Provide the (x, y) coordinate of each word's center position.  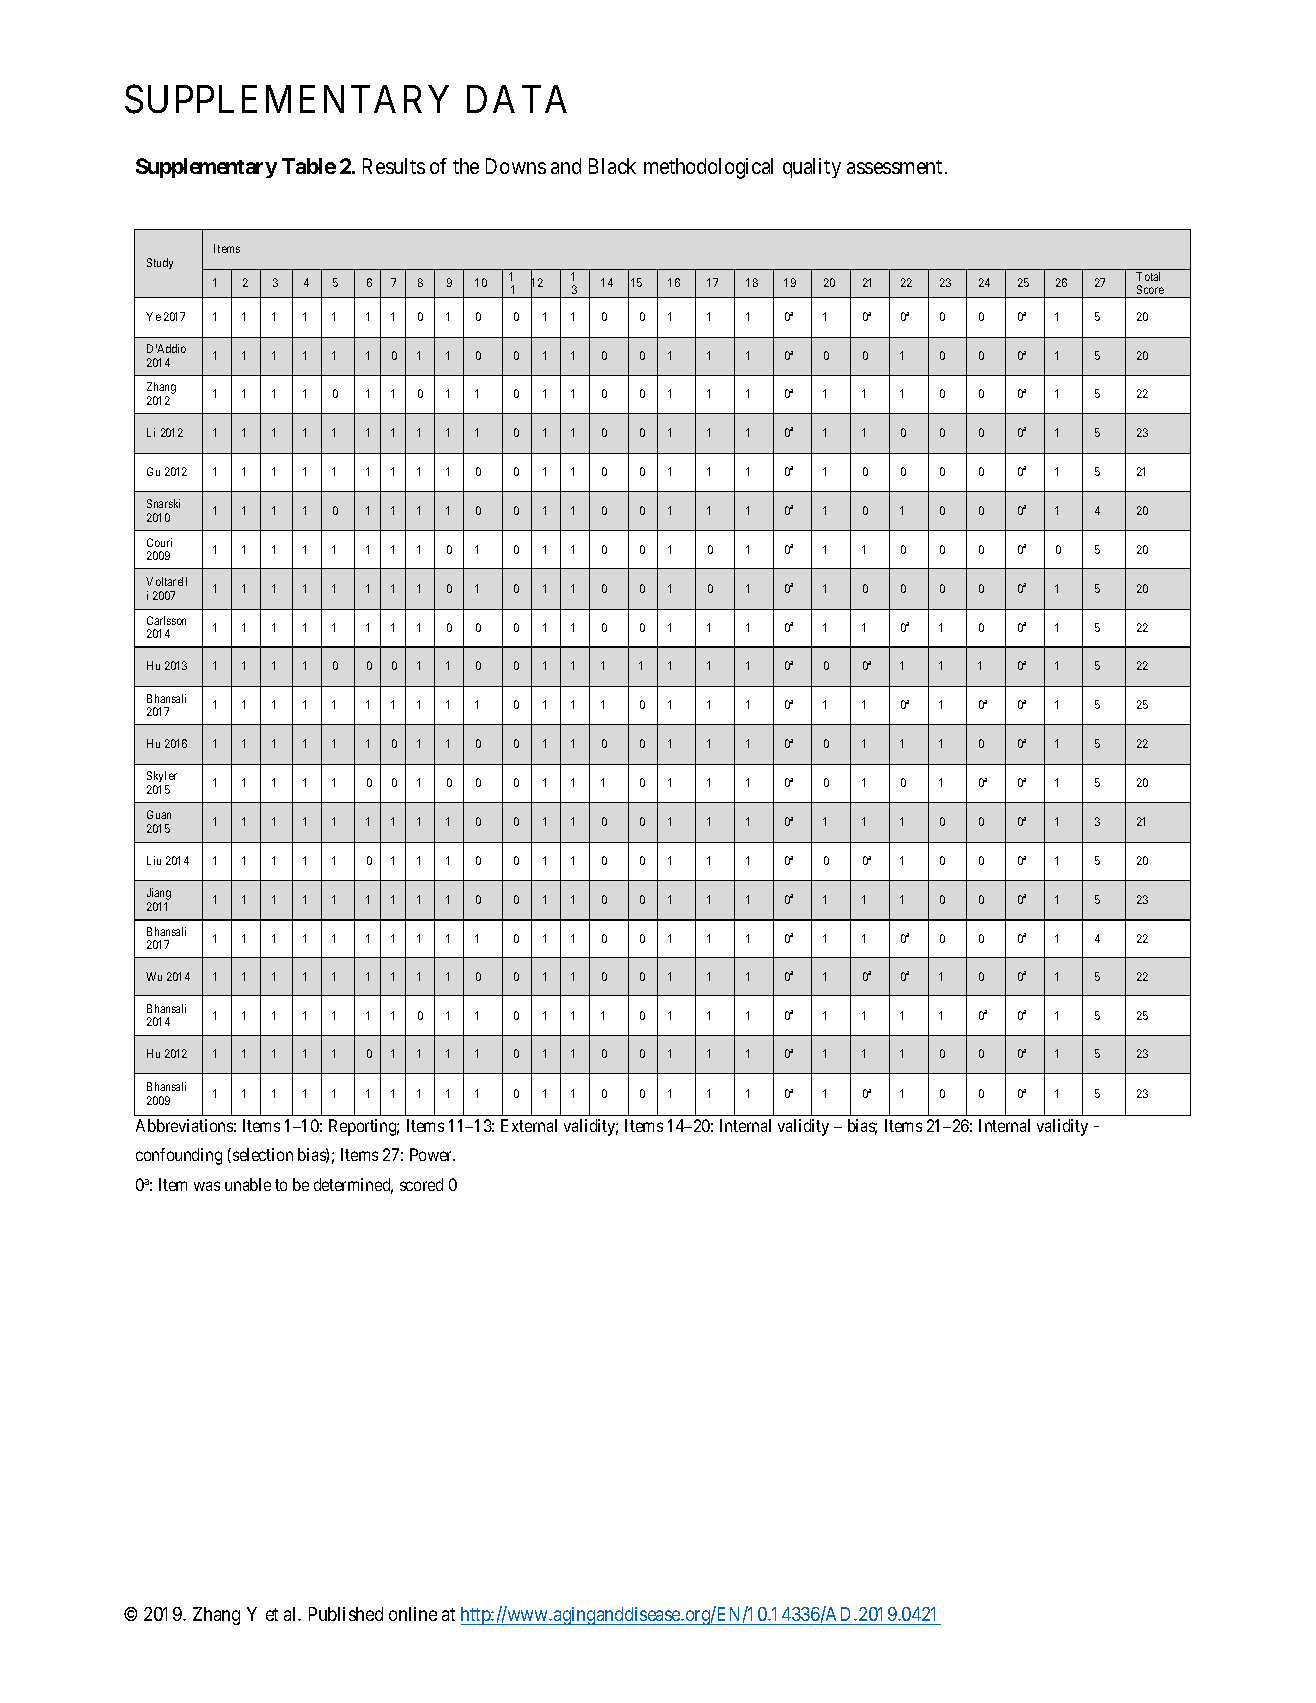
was (207, 1186)
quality (812, 168)
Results (394, 166)
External (529, 1125)
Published (346, 1614)
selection (263, 1154)
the (466, 166)
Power (432, 1154)
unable (248, 1184)
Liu (154, 860)
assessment (894, 167)
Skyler (162, 778)
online (413, 1614)
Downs (516, 166)
